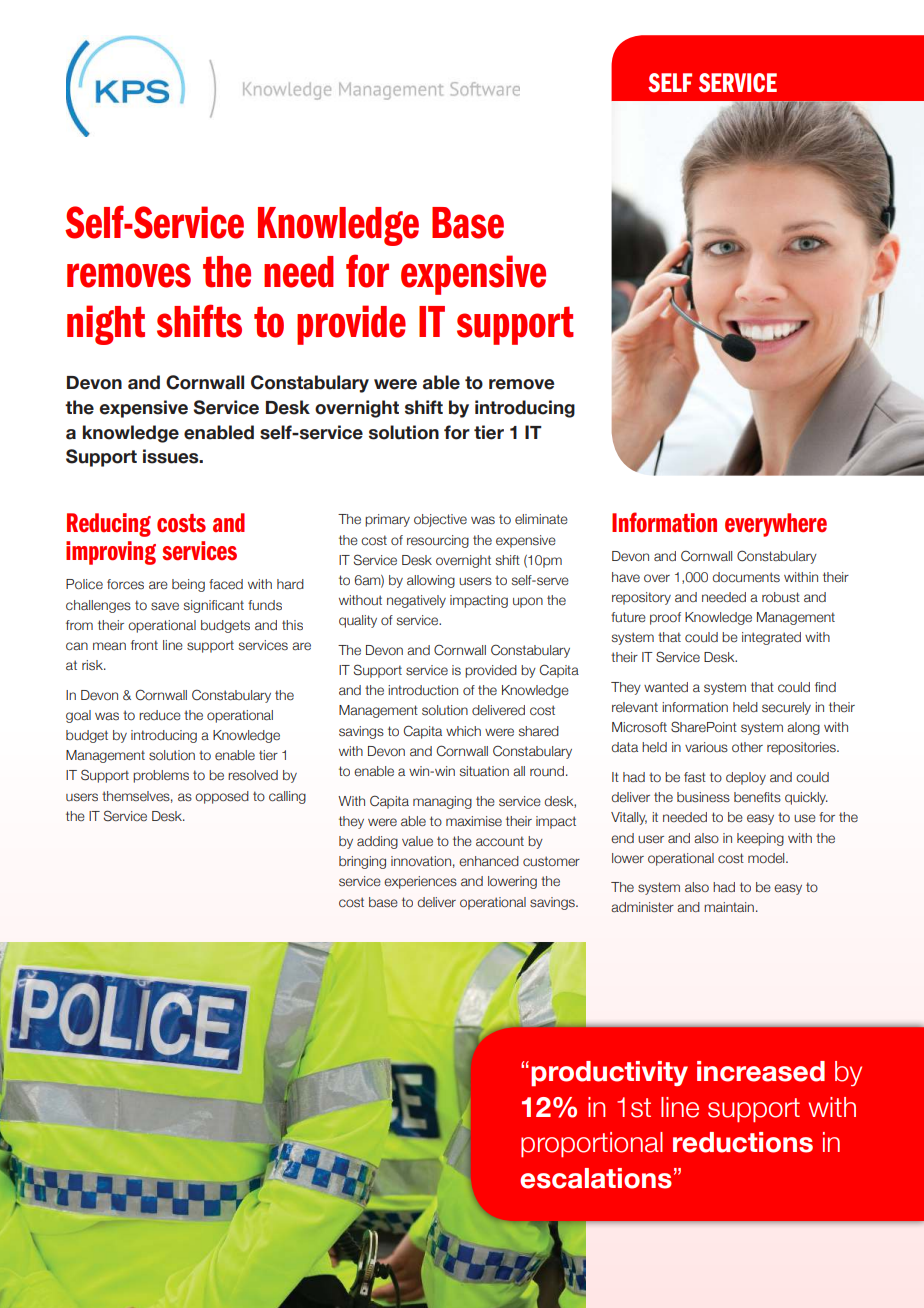 The image size is (924, 1308). What do you see at coordinates (111, 553) in the page?
I see `improving` at bounding box center [111, 553].
